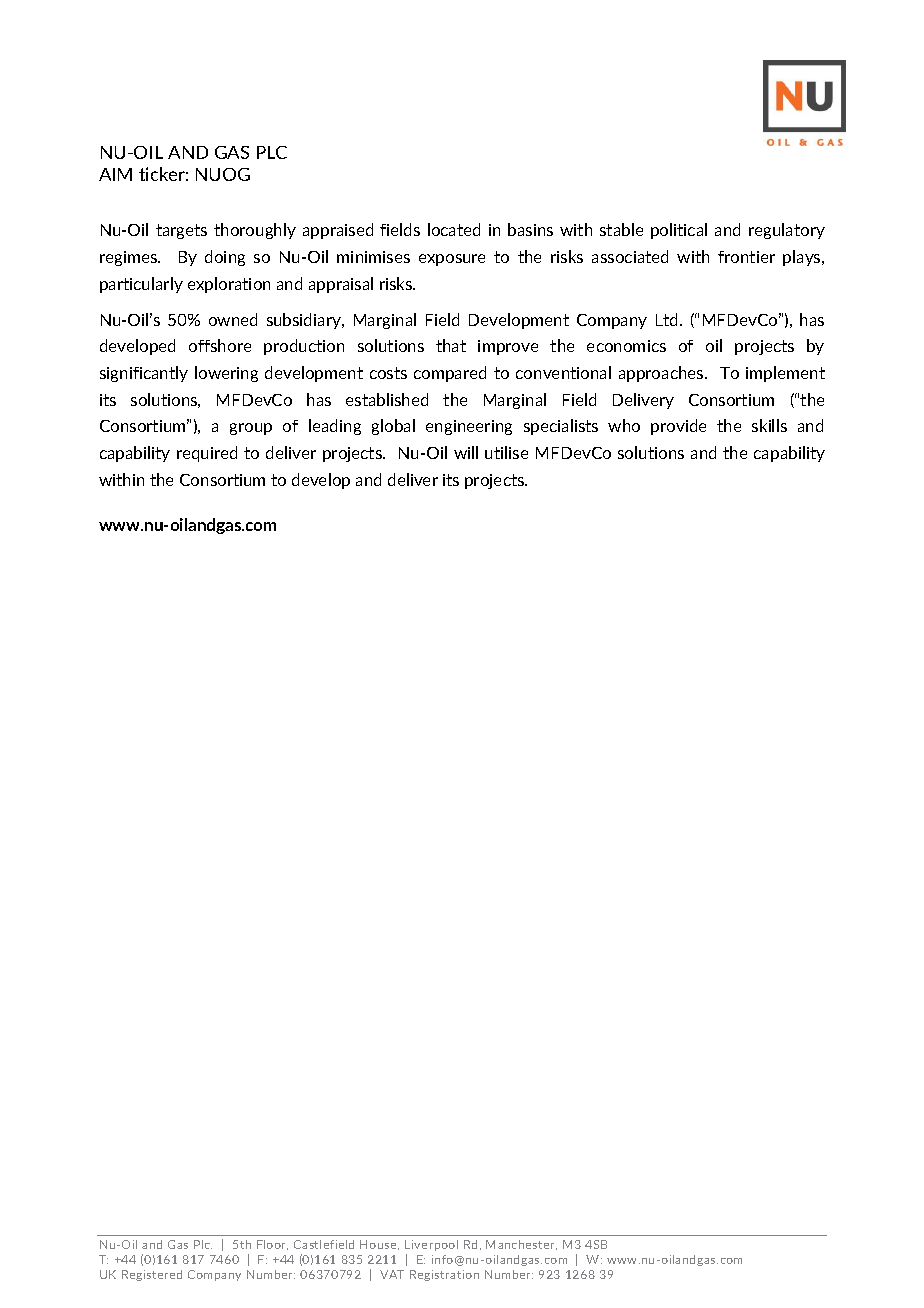 The image size is (924, 1308). Describe the element at coordinates (454, 229) in the page. I see `located` at that location.
